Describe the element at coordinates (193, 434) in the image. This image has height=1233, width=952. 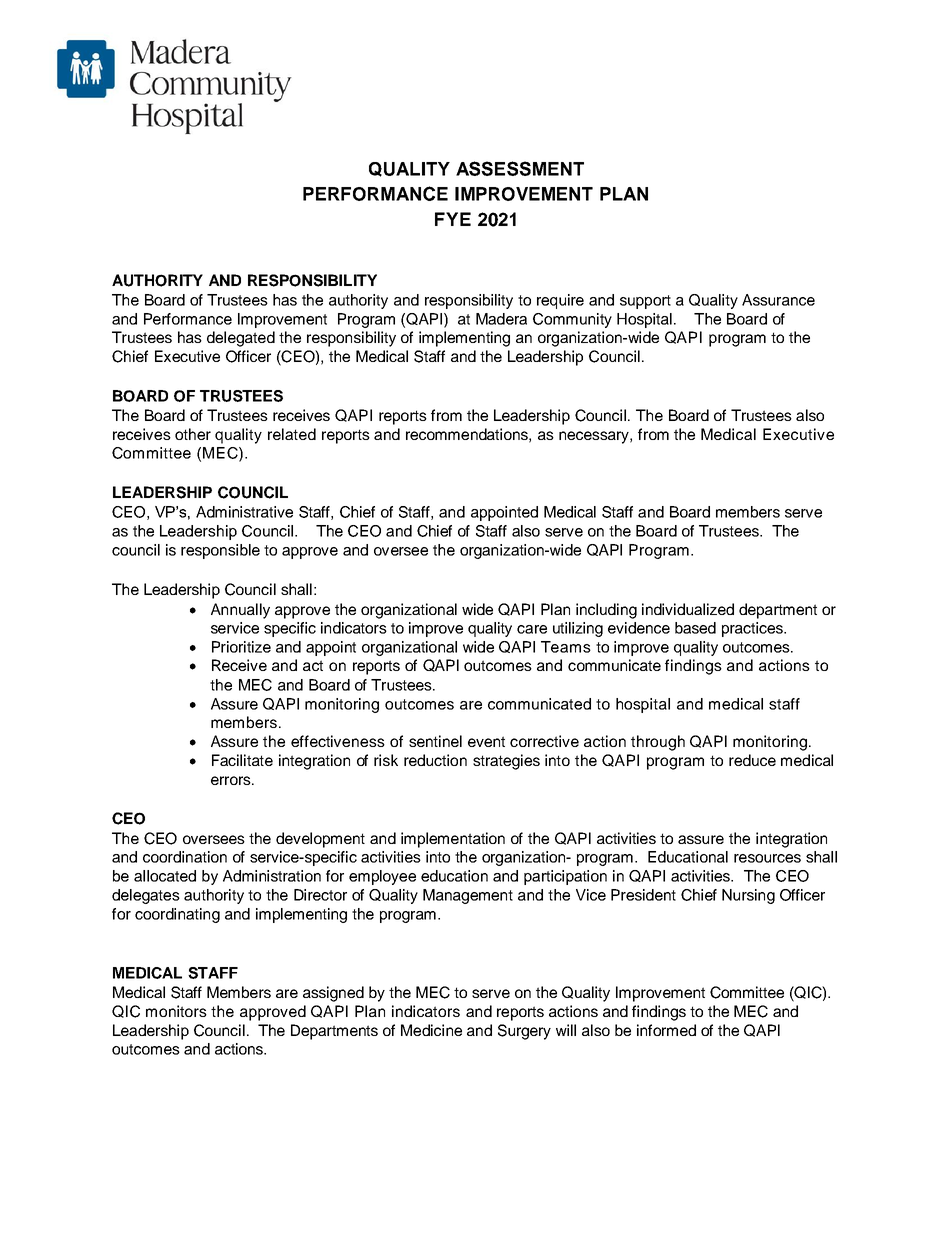
I see `other` at that location.
